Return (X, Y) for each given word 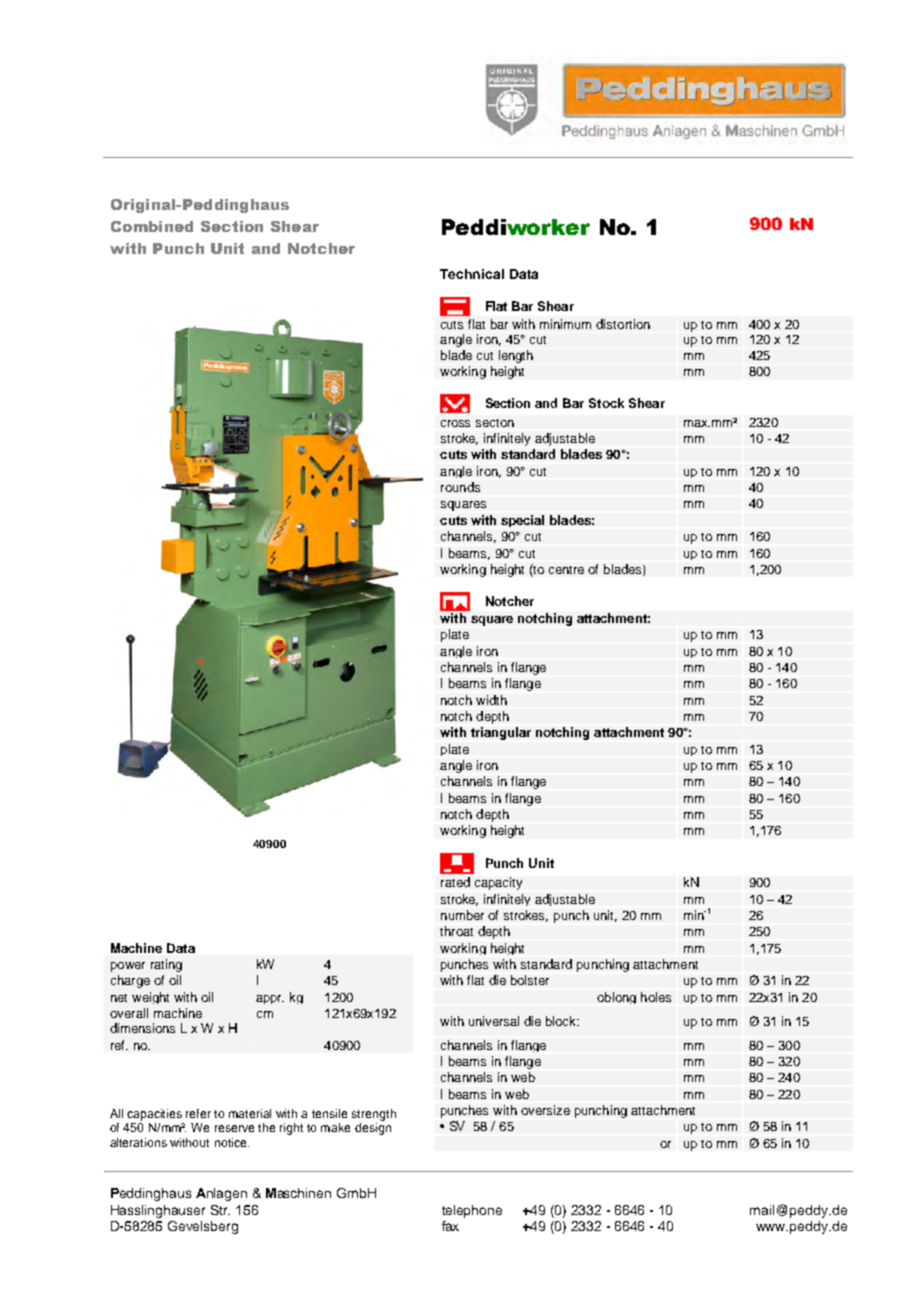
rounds (460, 487)
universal (494, 1021)
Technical (472, 274)
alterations (138, 1142)
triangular (501, 733)
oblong (616, 998)
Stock (606, 403)
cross (455, 423)
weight (150, 998)
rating (166, 965)
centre (566, 570)
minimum (565, 324)
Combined (152, 226)
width (491, 700)
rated (455, 882)
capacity (498, 883)
